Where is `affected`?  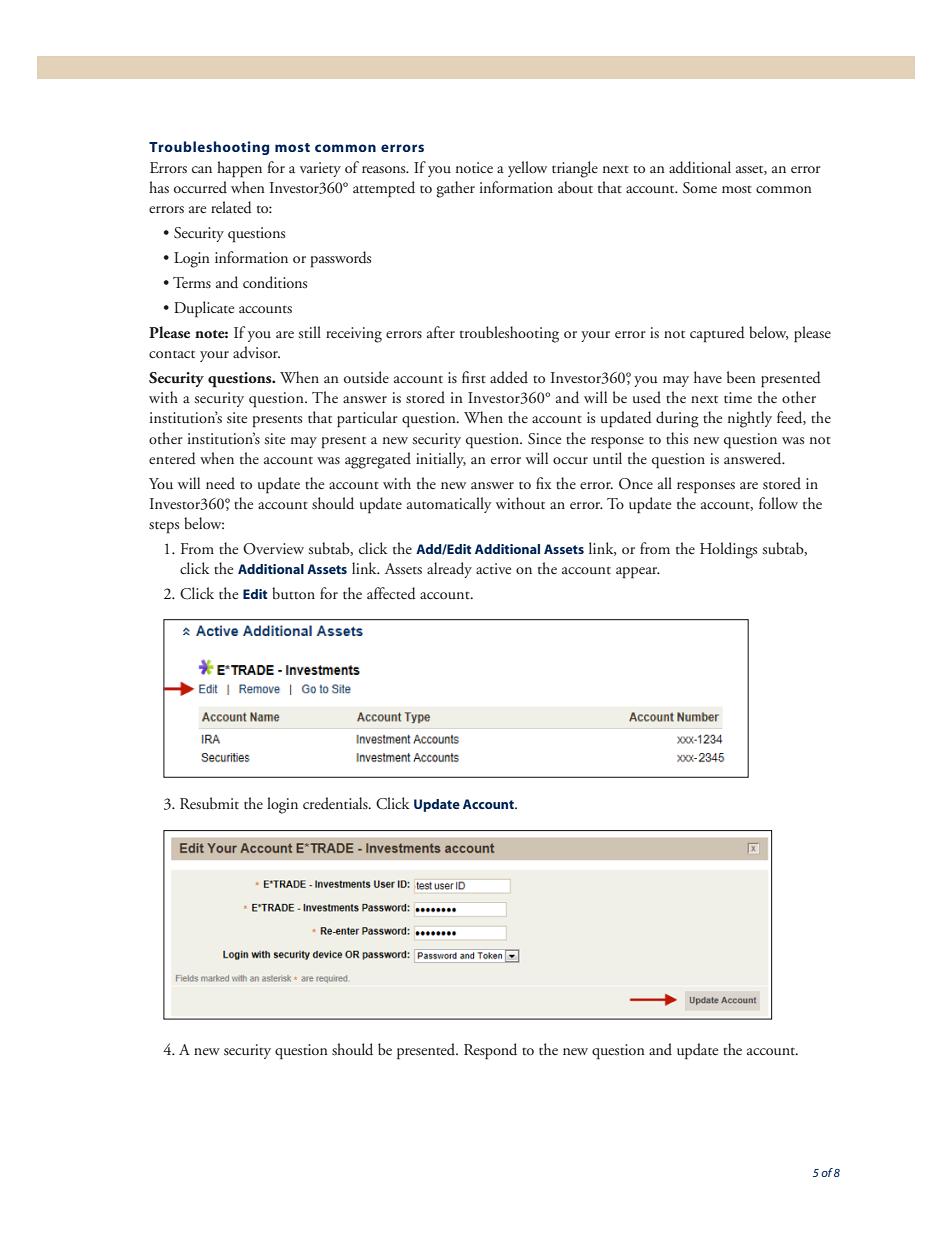 affected is located at coordinates (391, 593).
